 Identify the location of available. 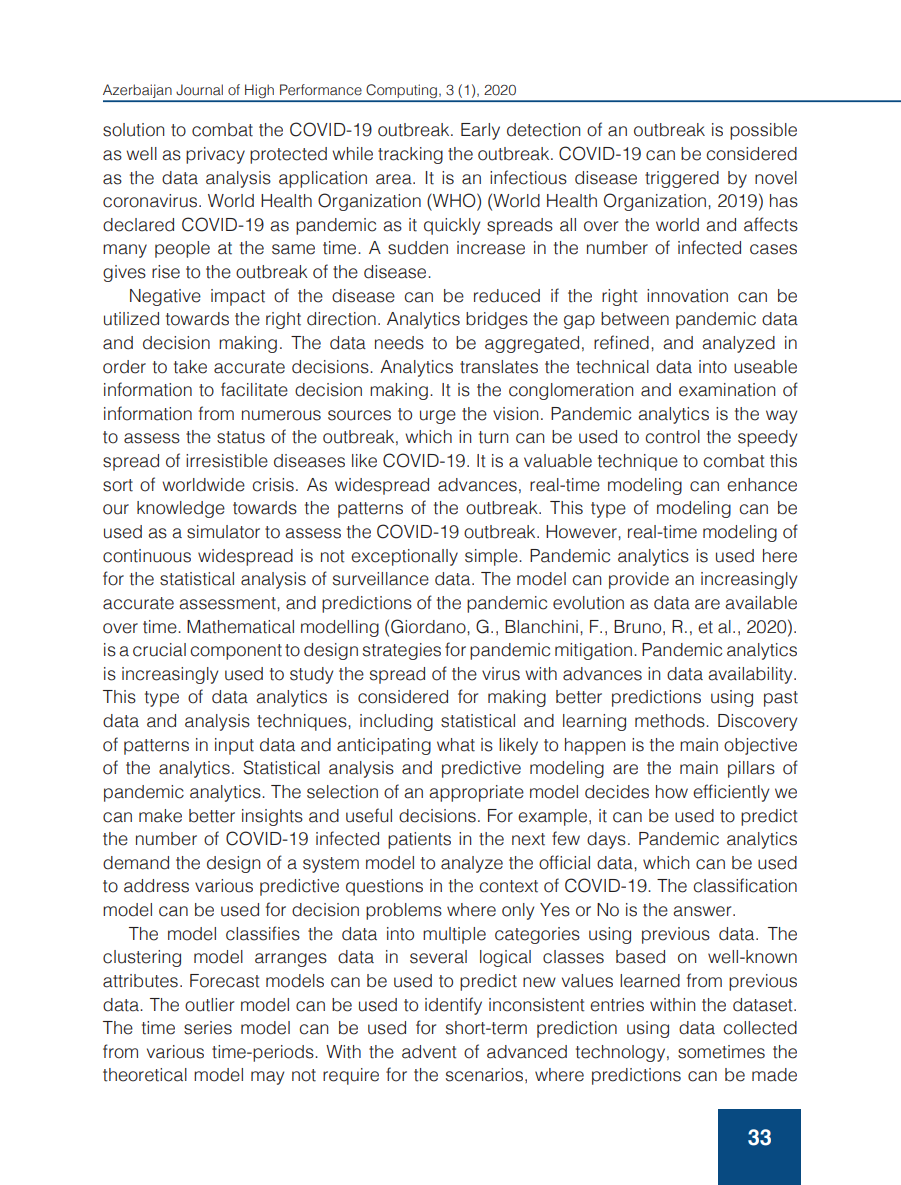
(761, 603).
